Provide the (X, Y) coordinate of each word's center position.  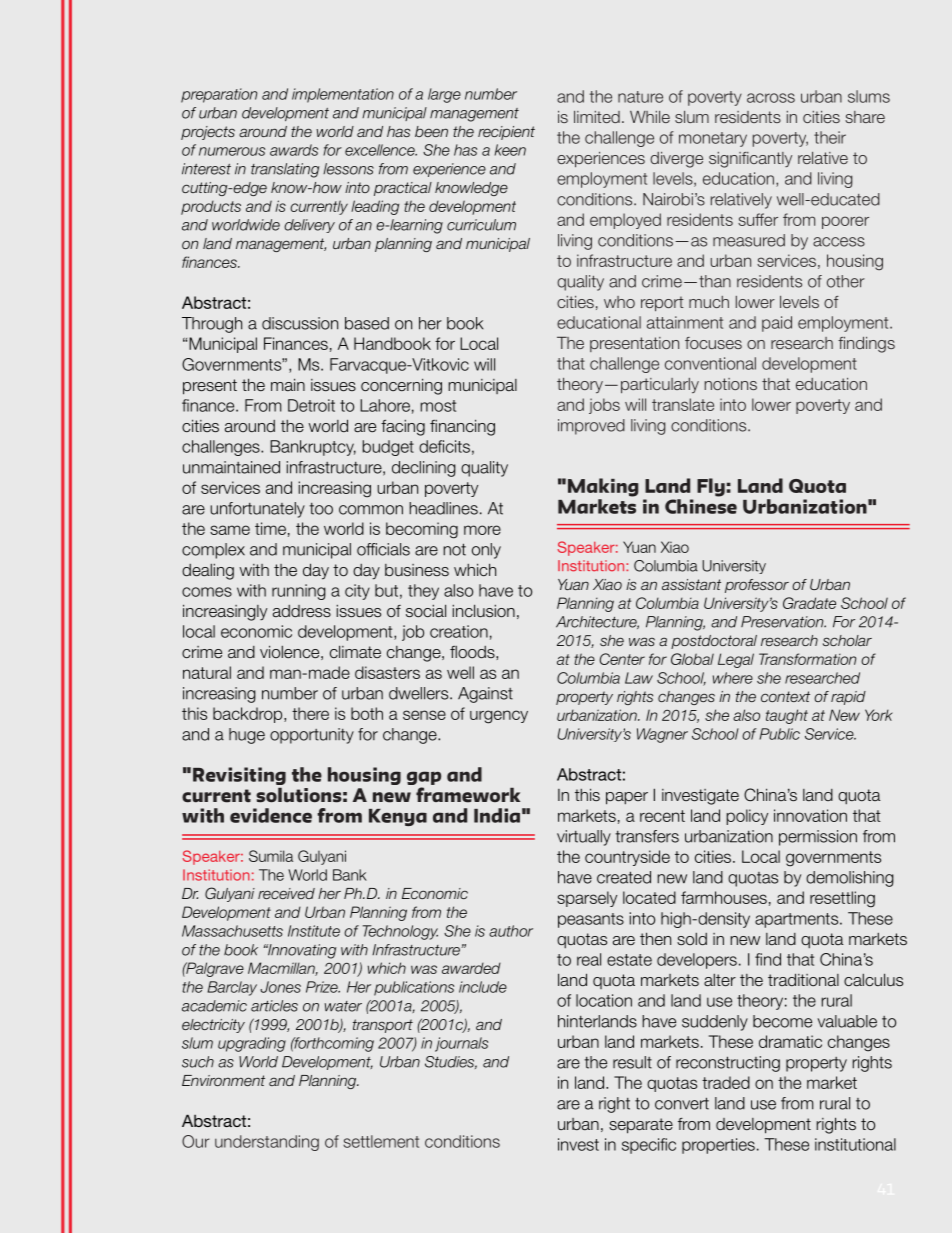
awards (294, 150)
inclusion (484, 610)
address (302, 611)
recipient (506, 133)
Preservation (783, 622)
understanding (267, 1143)
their (830, 137)
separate (641, 1126)
